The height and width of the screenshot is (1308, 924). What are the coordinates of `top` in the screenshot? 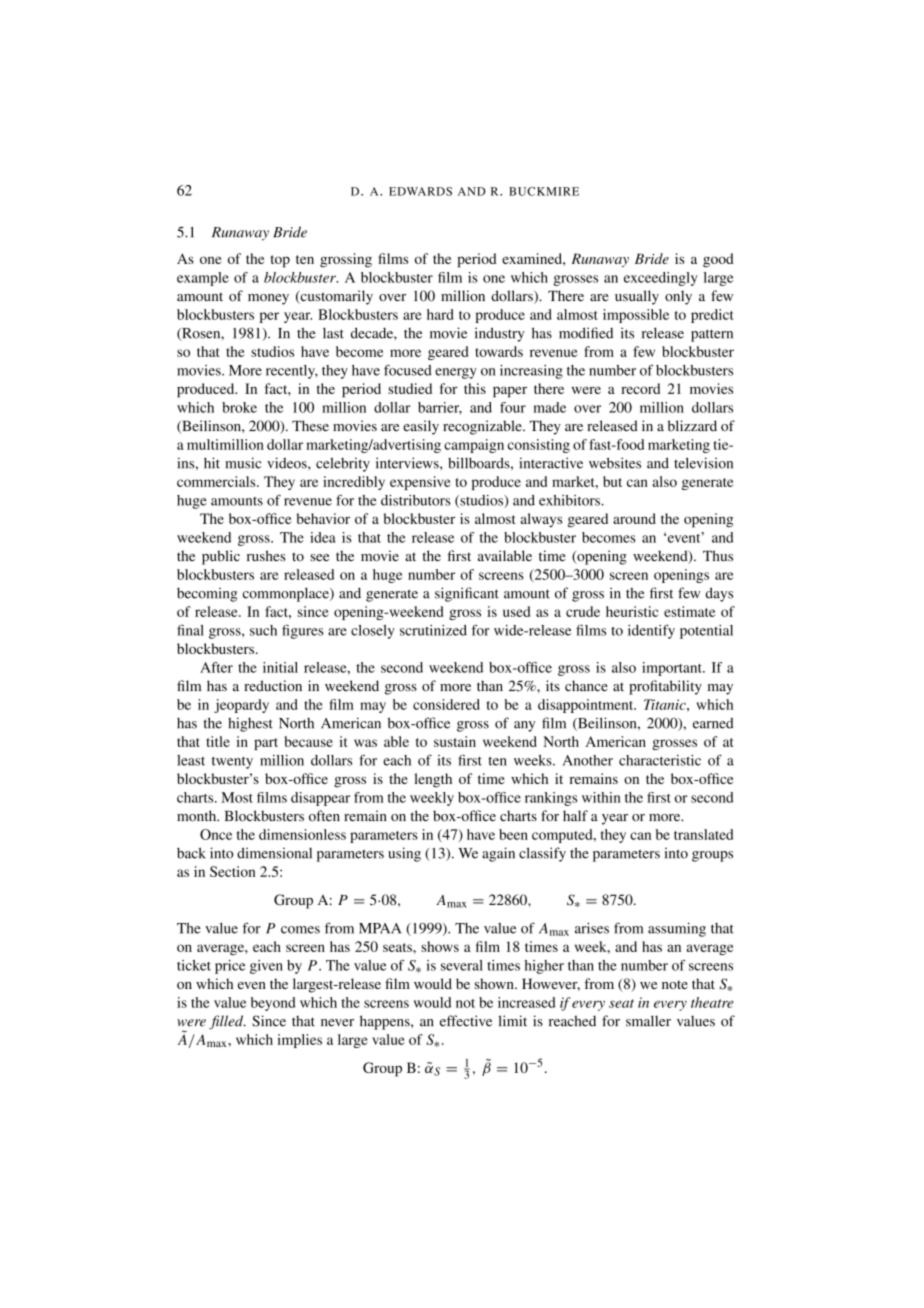 It's located at (280, 261).
